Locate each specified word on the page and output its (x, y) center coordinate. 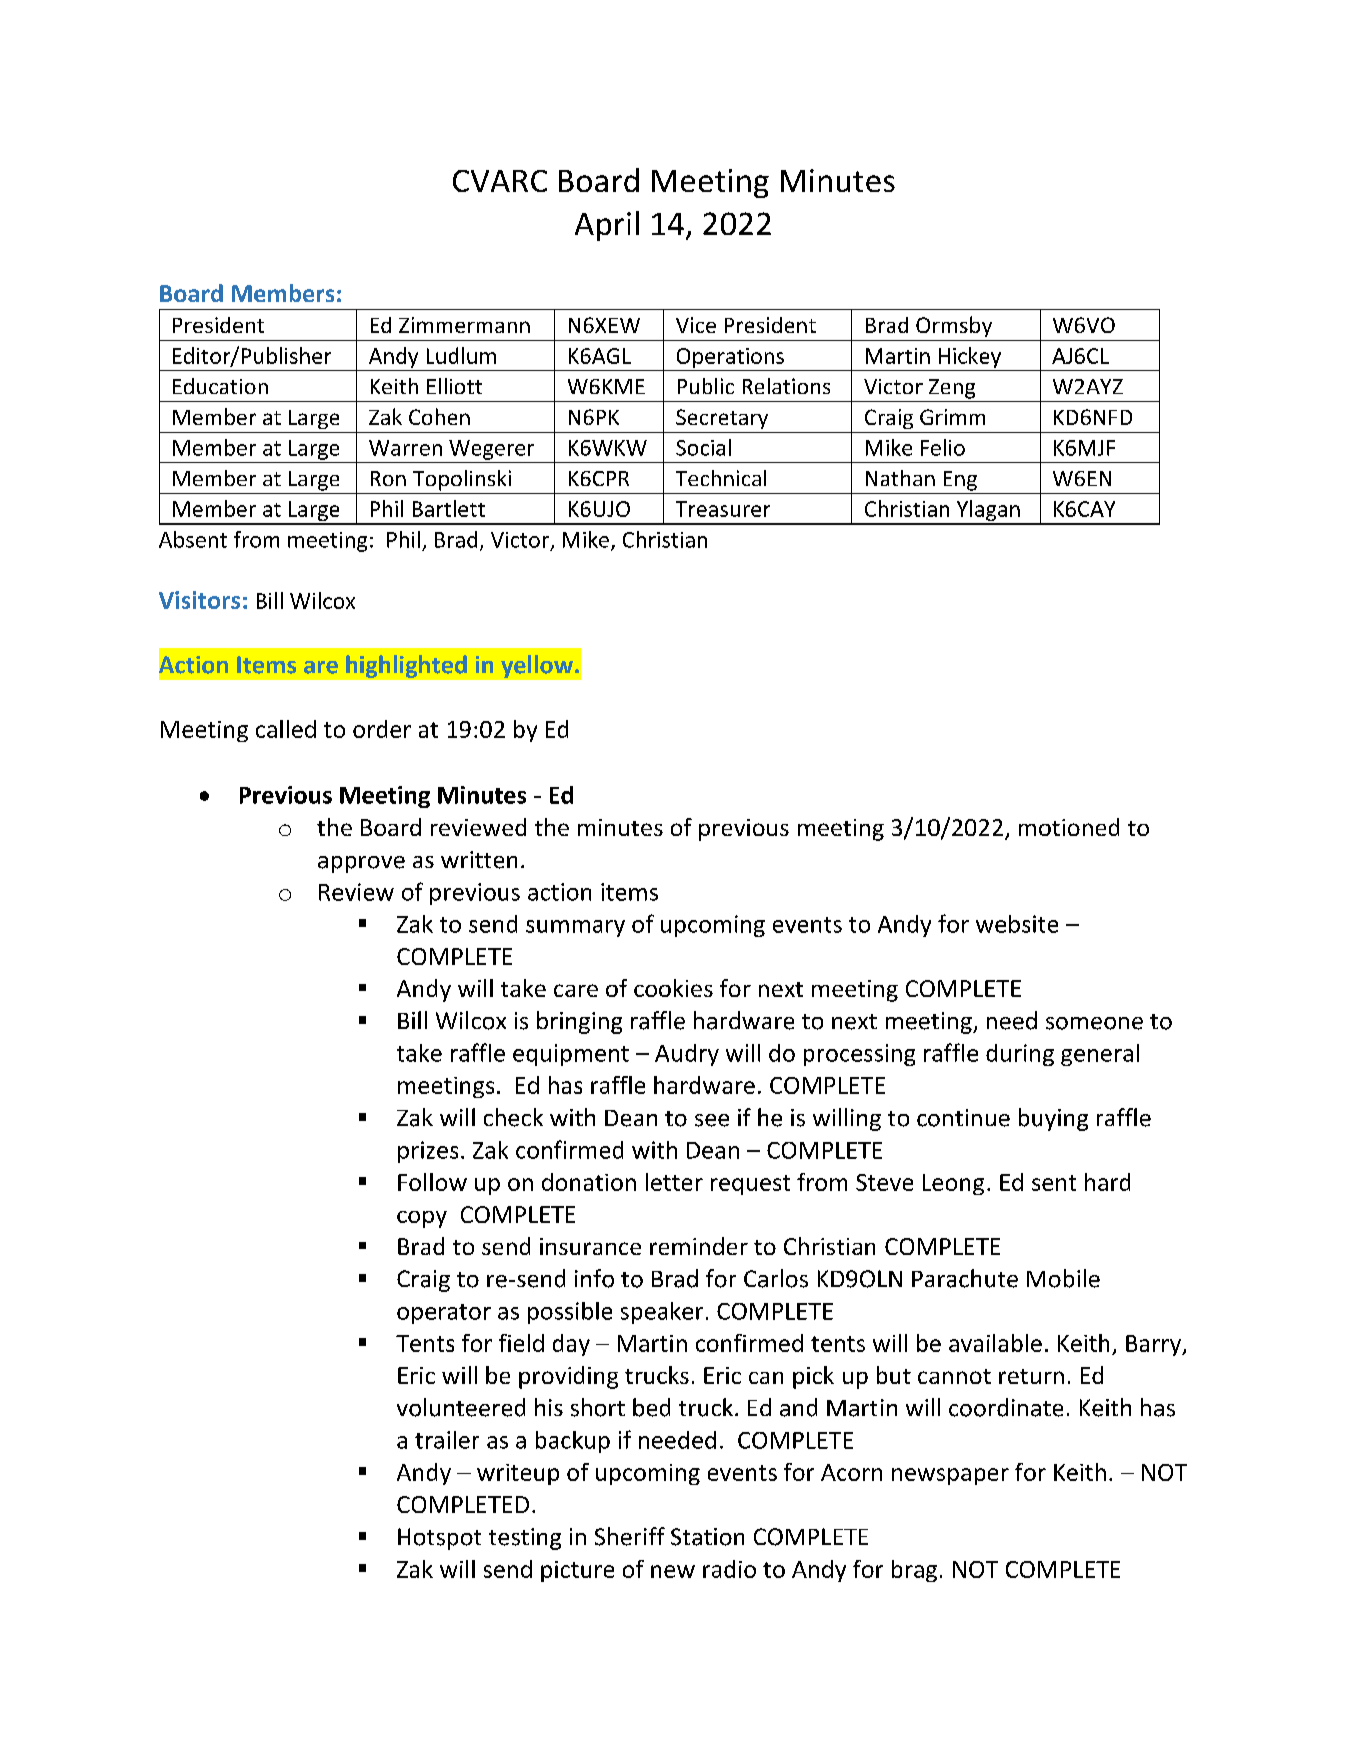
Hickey (970, 357)
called (286, 729)
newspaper (950, 1476)
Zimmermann (464, 325)
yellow (537, 666)
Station (707, 1537)
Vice (696, 325)
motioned (1069, 827)
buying (1053, 1119)
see (712, 1120)
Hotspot (439, 1539)
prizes (428, 1152)
